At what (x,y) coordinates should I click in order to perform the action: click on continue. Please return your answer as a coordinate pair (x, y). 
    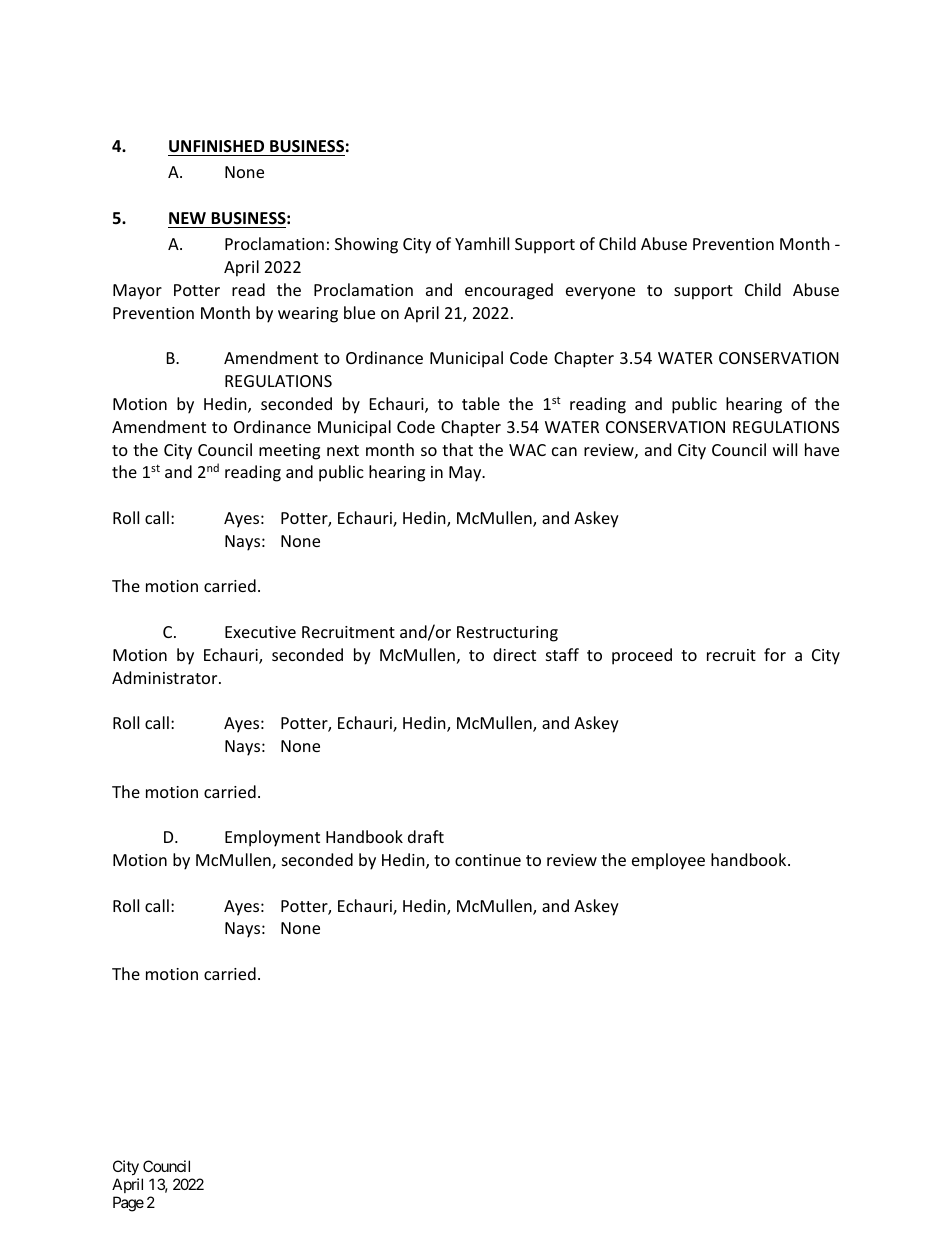
    Looking at the image, I should click on (488, 860).
